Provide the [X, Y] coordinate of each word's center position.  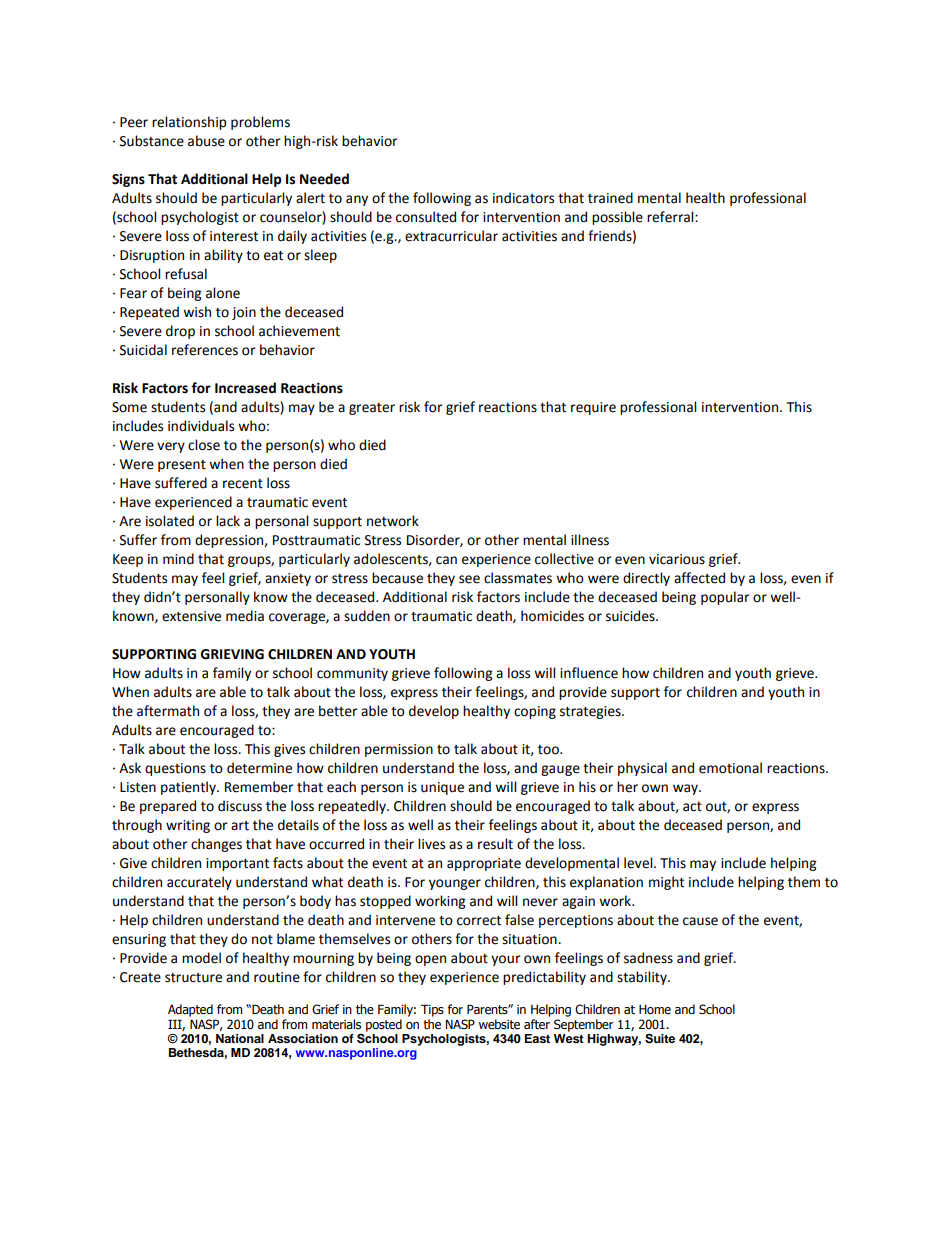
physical [642, 769]
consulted [426, 217]
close [204, 445]
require [593, 408]
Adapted [190, 1010]
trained [610, 198]
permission [399, 750]
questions [175, 769]
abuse [206, 141]
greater [372, 409]
